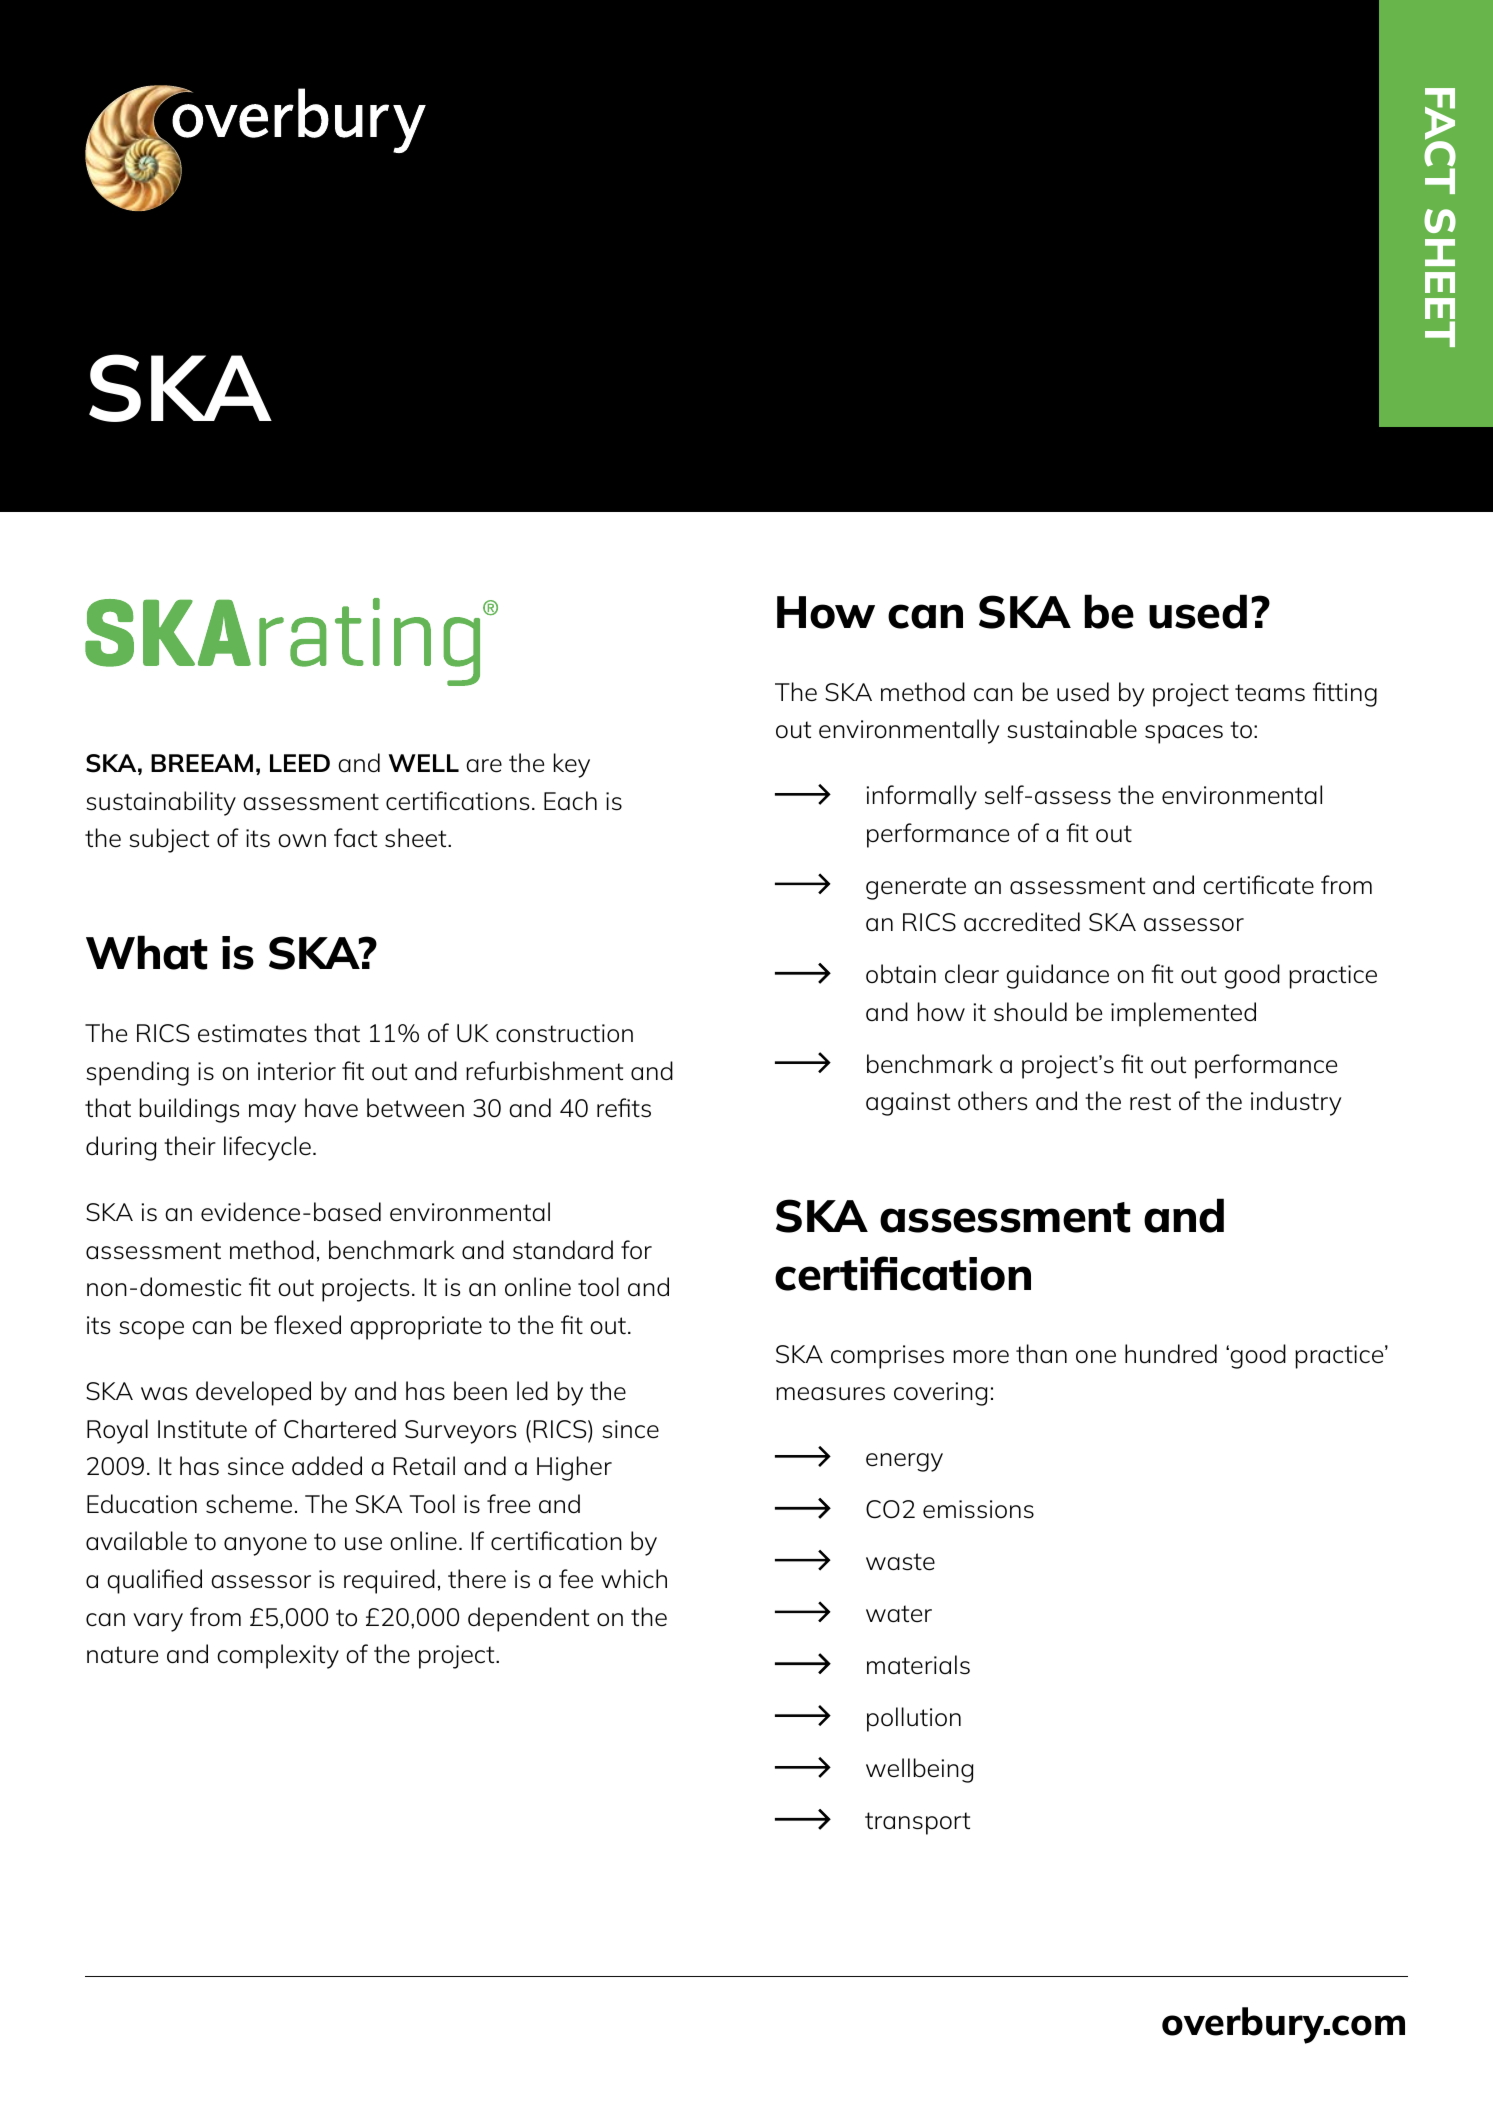 The height and width of the screenshot is (2111, 1493). What do you see at coordinates (1184, 734) in the screenshot?
I see `spaces` at bounding box center [1184, 734].
